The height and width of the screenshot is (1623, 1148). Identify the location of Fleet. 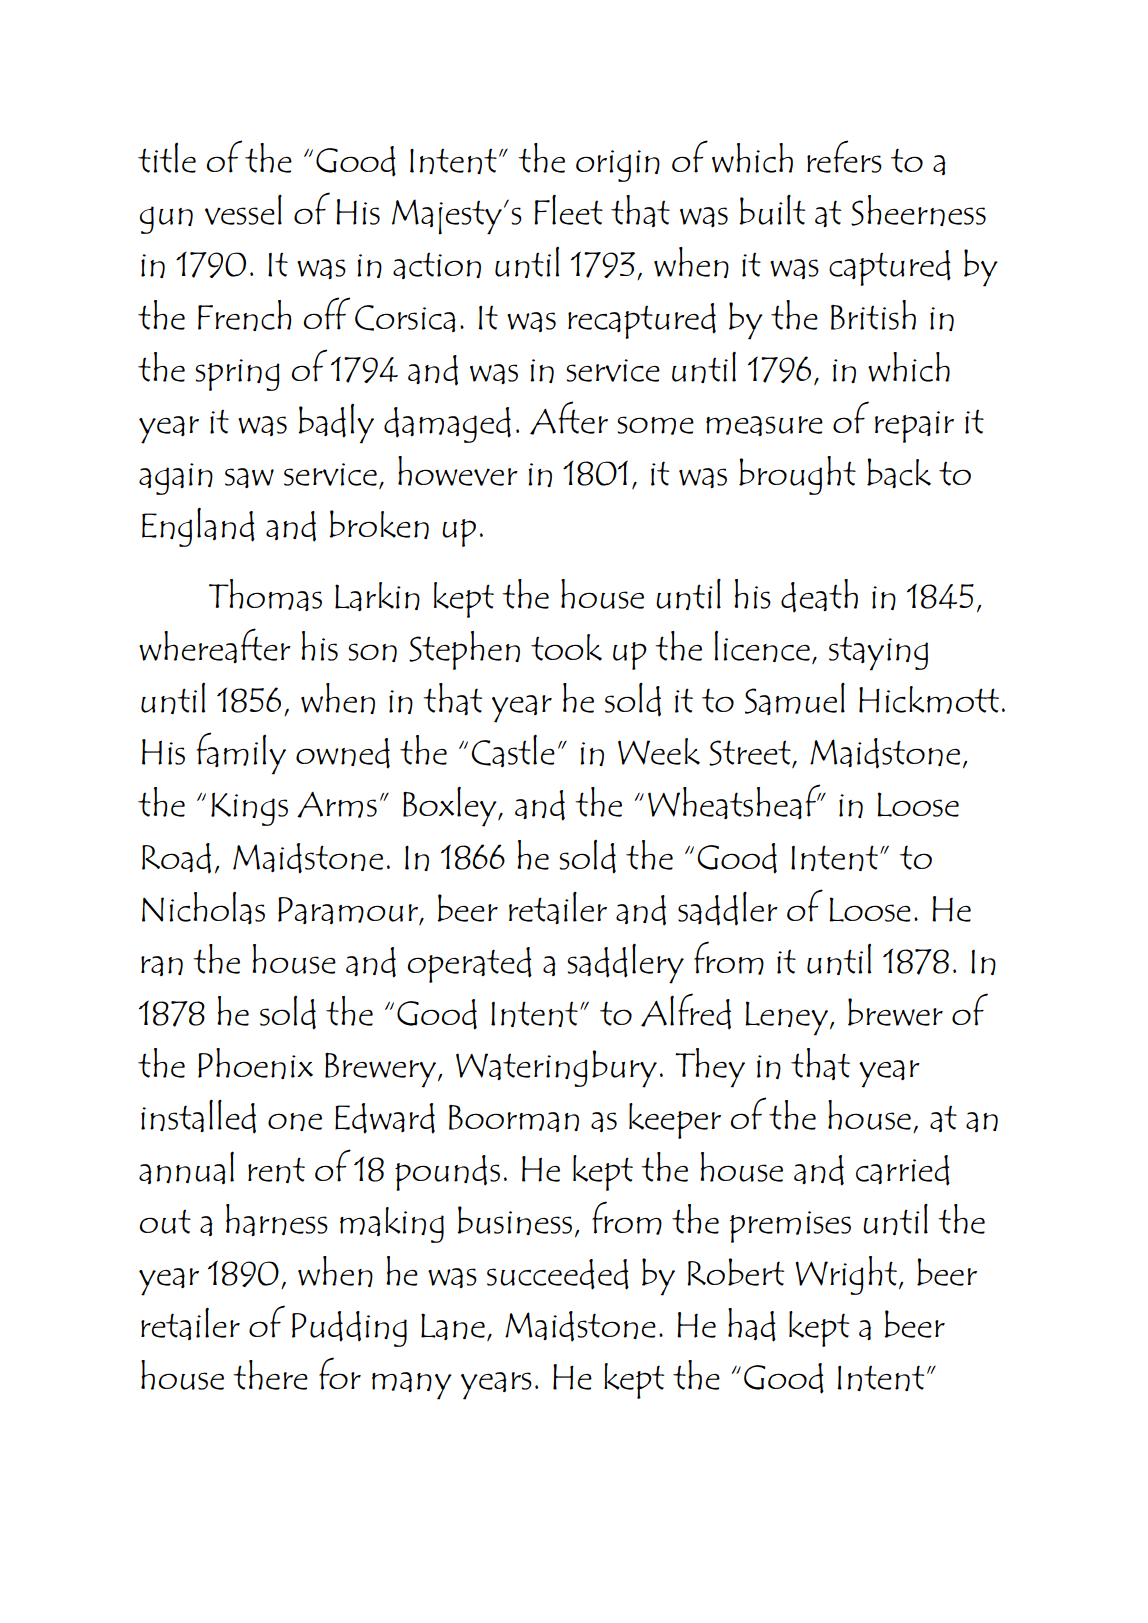
(568, 209).
